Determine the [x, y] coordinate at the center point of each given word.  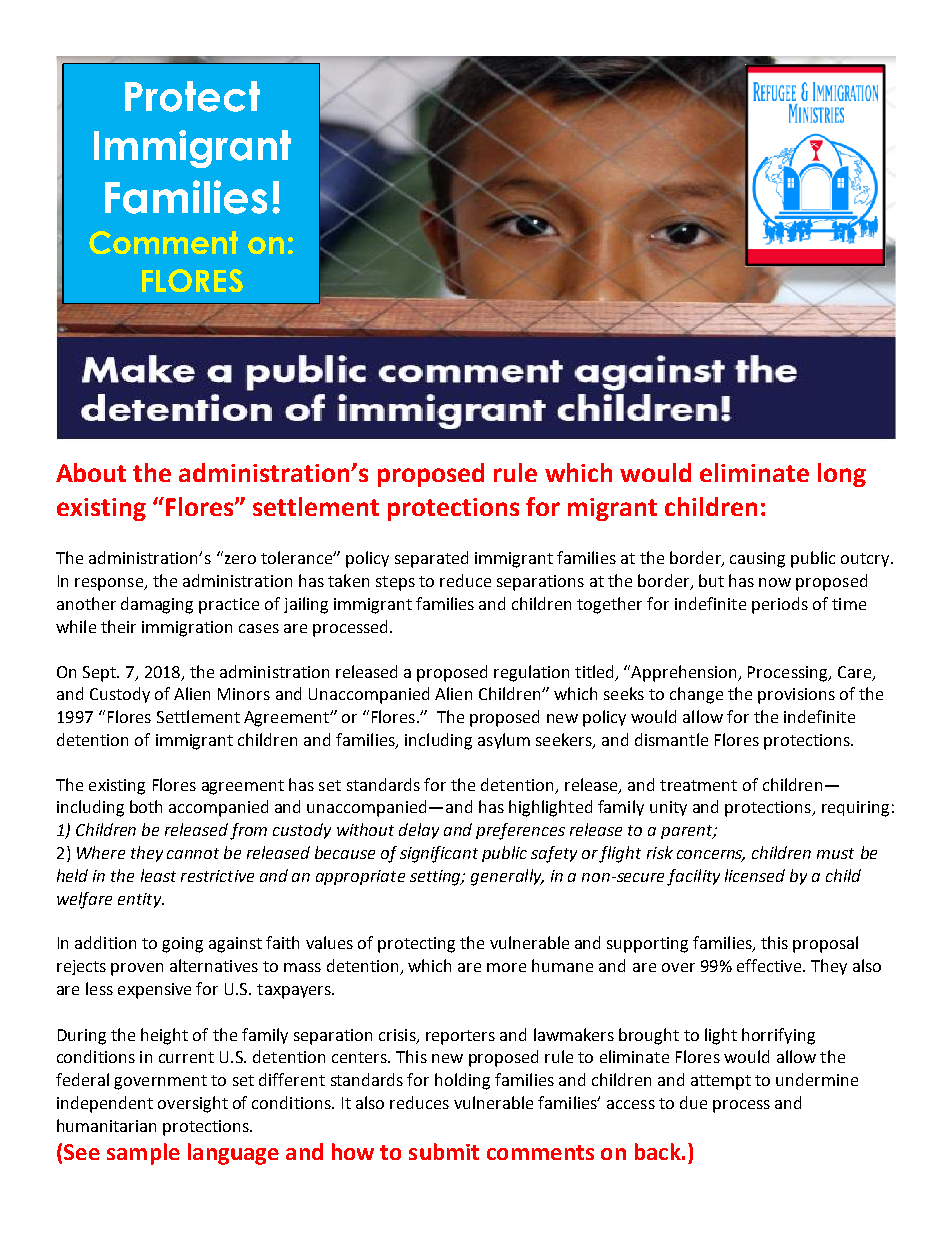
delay [419, 831]
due [693, 1102]
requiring [855, 809]
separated [431, 559]
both [146, 806]
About [91, 472]
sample [143, 1154]
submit [444, 1151]
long [842, 475]
